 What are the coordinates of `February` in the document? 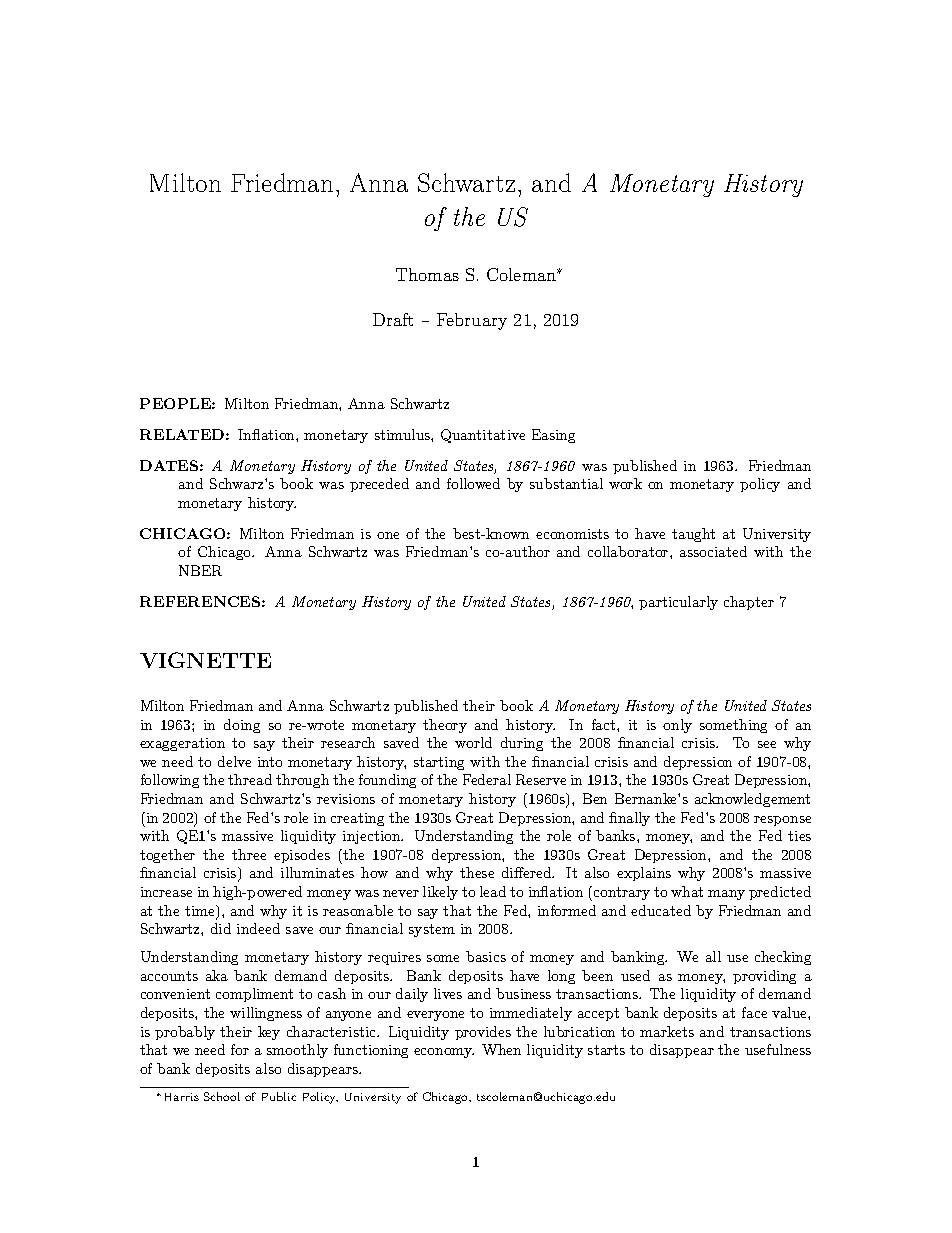 It's located at (472, 321).
